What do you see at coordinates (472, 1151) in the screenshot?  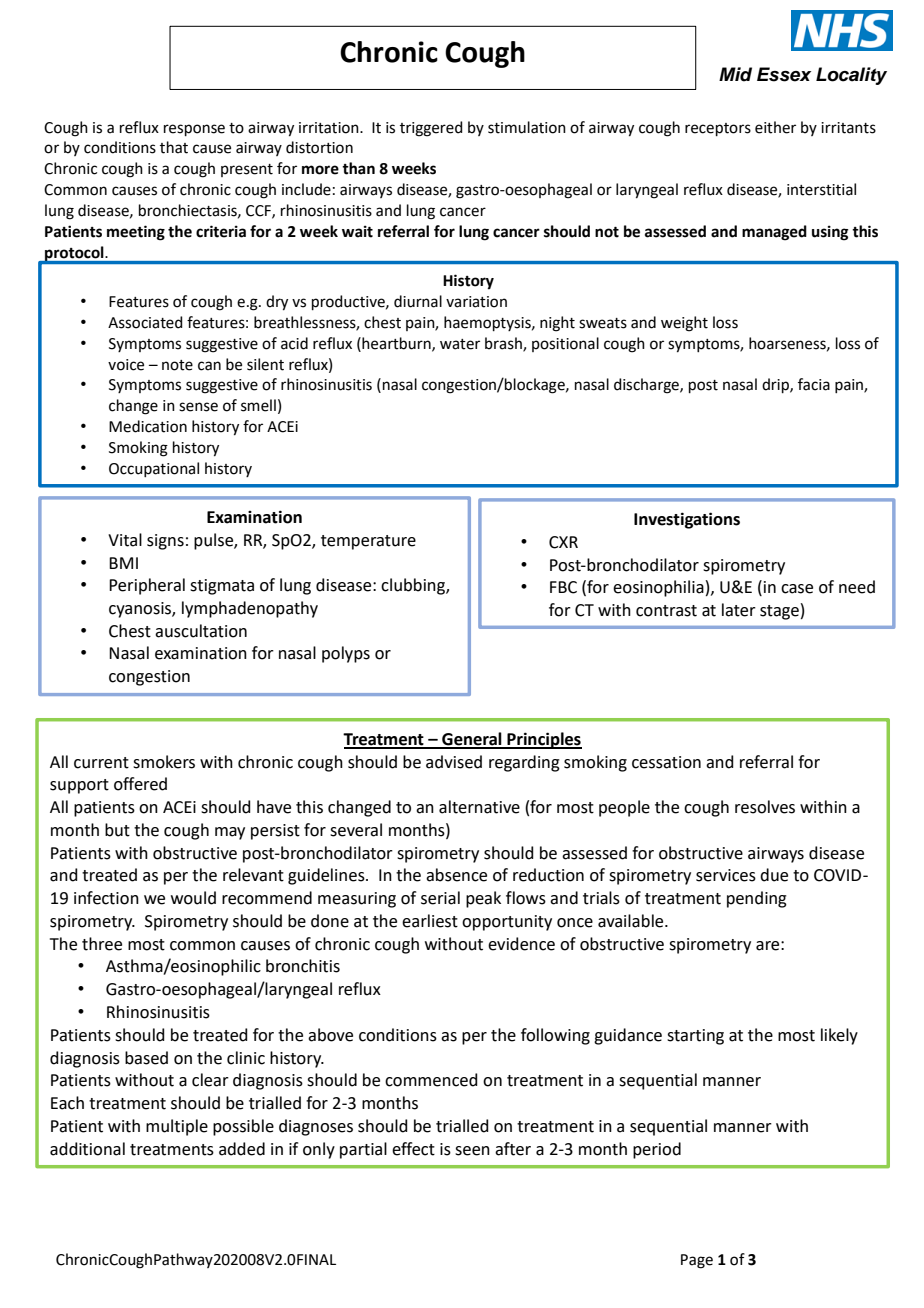 I see `seen` at bounding box center [472, 1151].
